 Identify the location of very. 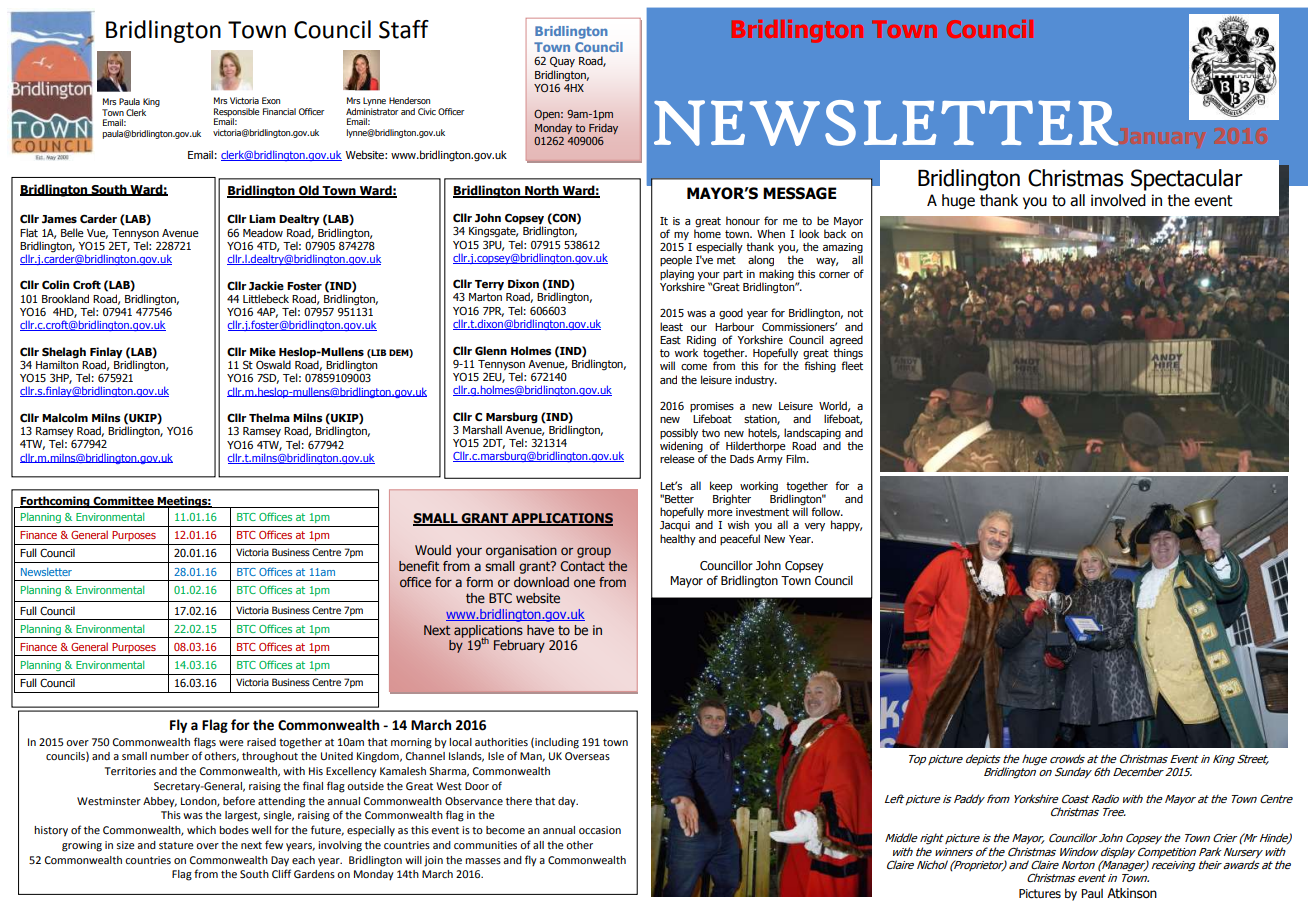
(814, 527).
